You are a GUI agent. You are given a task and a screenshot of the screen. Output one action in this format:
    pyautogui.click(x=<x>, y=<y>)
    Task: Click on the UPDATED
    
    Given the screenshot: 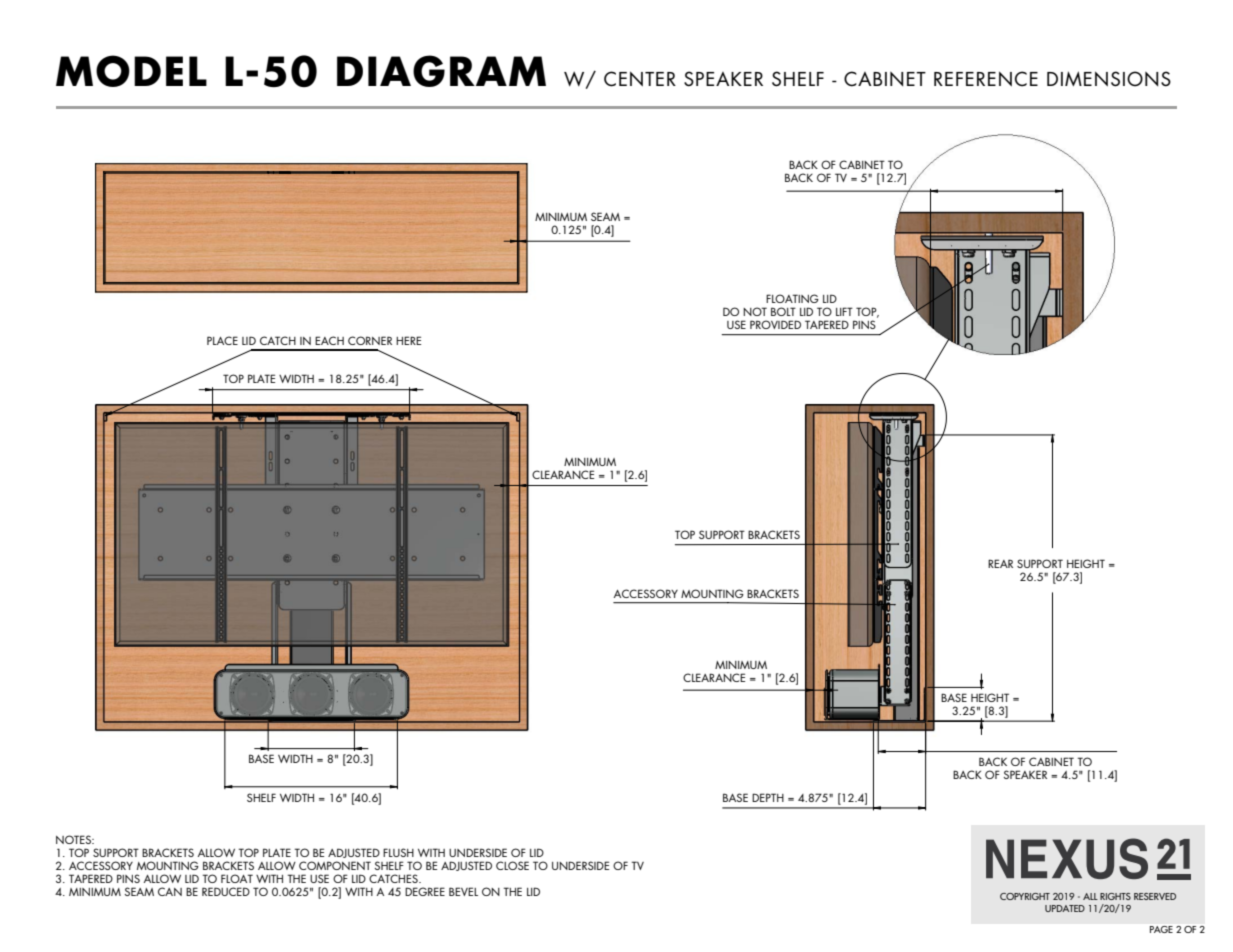 What is the action you would take?
    pyautogui.click(x=1065, y=908)
